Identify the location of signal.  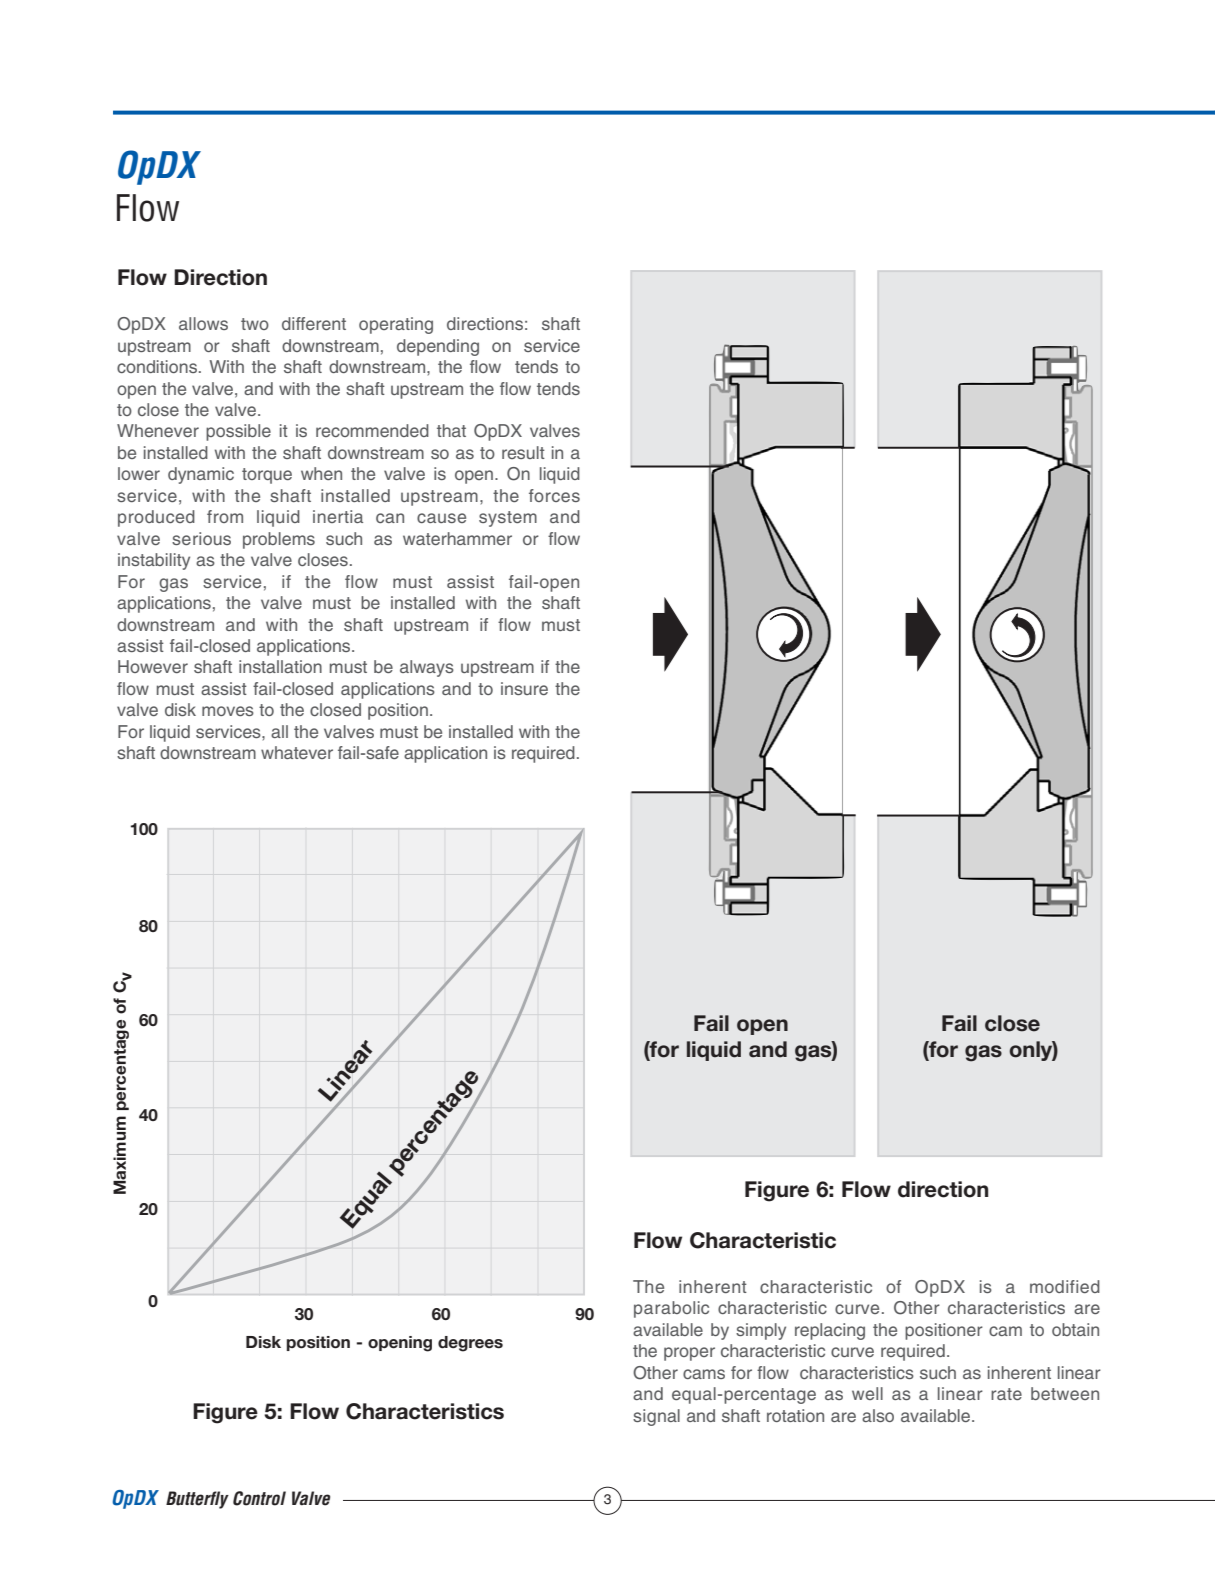
(656, 1417).
